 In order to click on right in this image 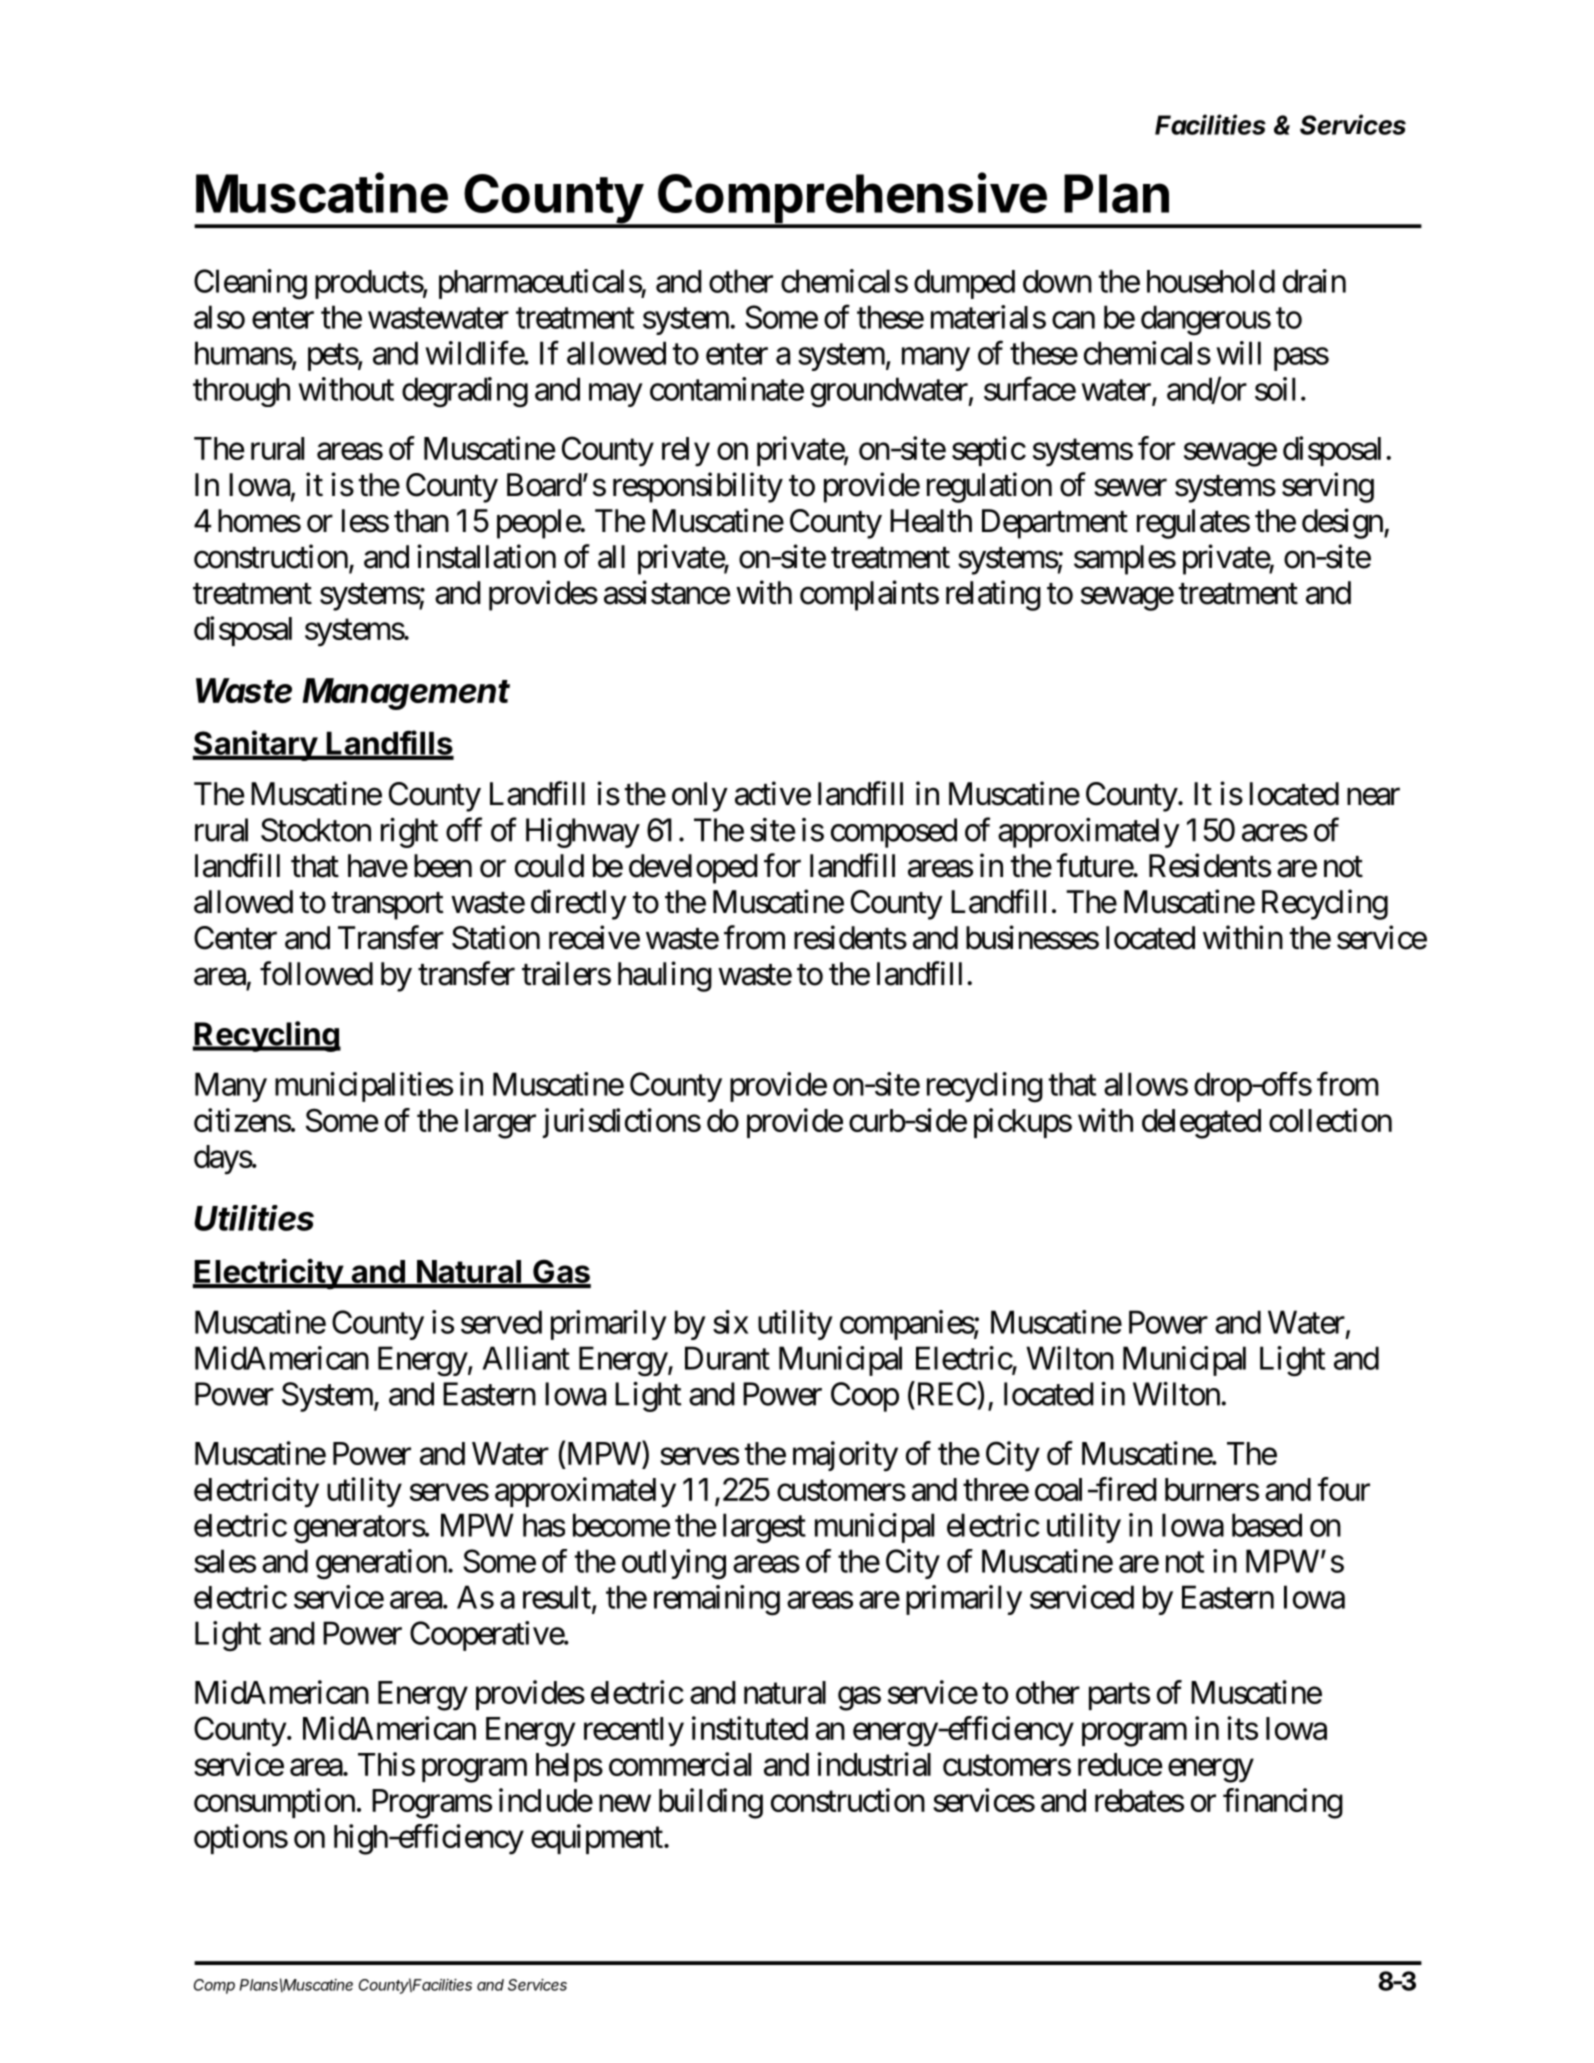, I will do `click(409, 833)`.
